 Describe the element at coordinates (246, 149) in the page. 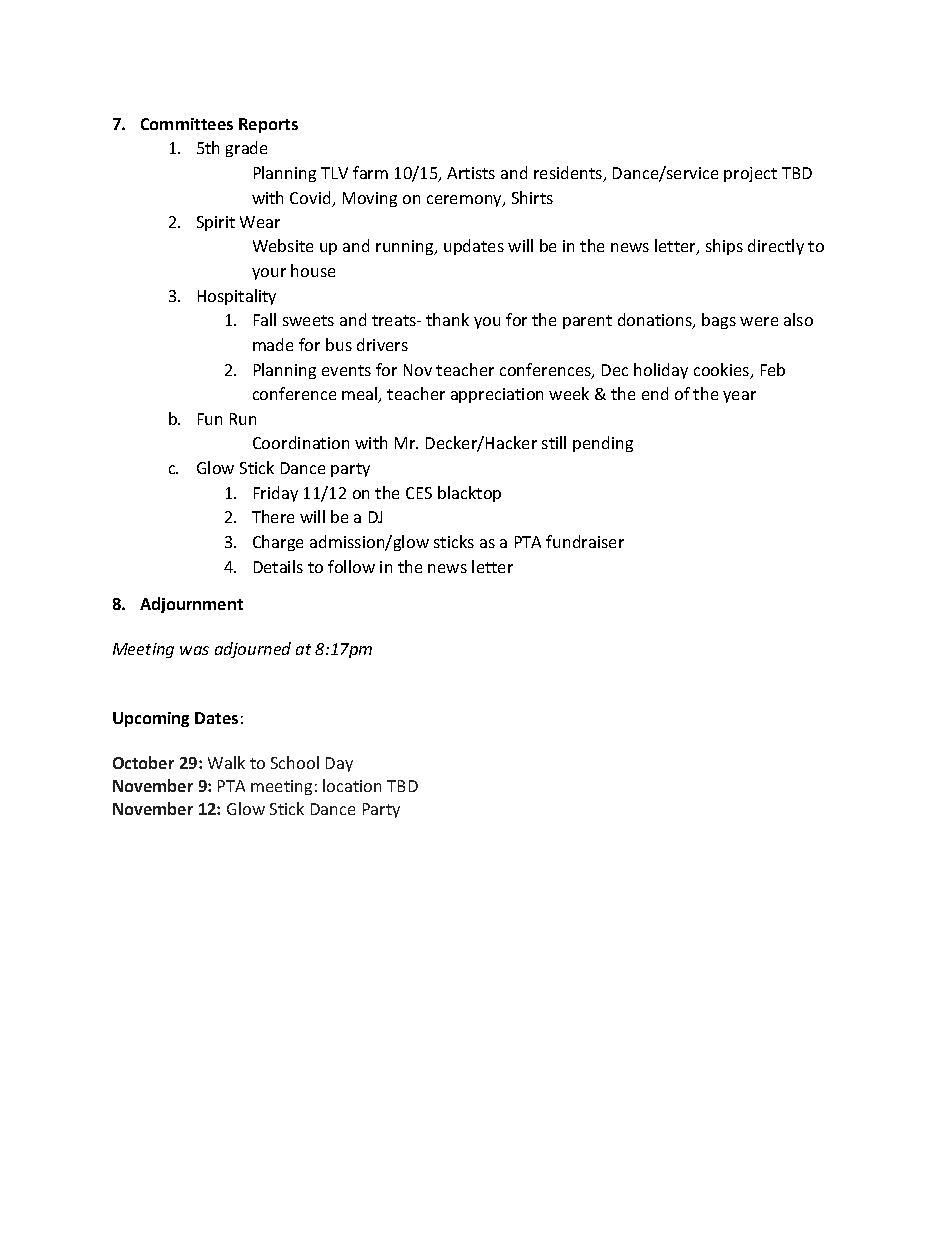

I see `grade` at that location.
